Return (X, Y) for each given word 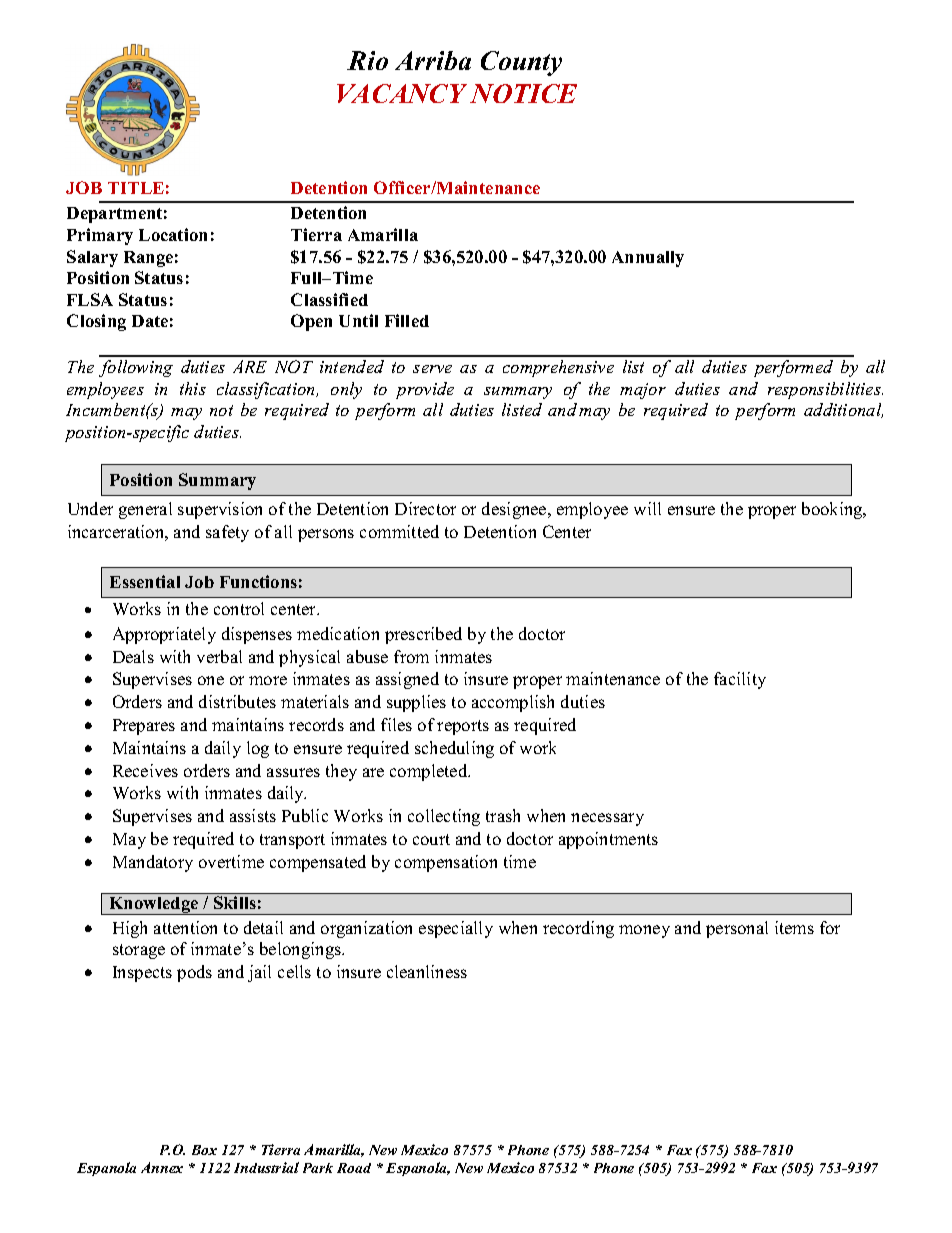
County (521, 63)
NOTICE (523, 93)
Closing (96, 322)
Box (204, 1150)
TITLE (136, 188)
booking (833, 510)
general (145, 510)
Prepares (144, 727)
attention (185, 927)
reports (463, 727)
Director (425, 508)
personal (737, 929)
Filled (407, 320)
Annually (648, 259)
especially (456, 929)
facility (740, 680)
